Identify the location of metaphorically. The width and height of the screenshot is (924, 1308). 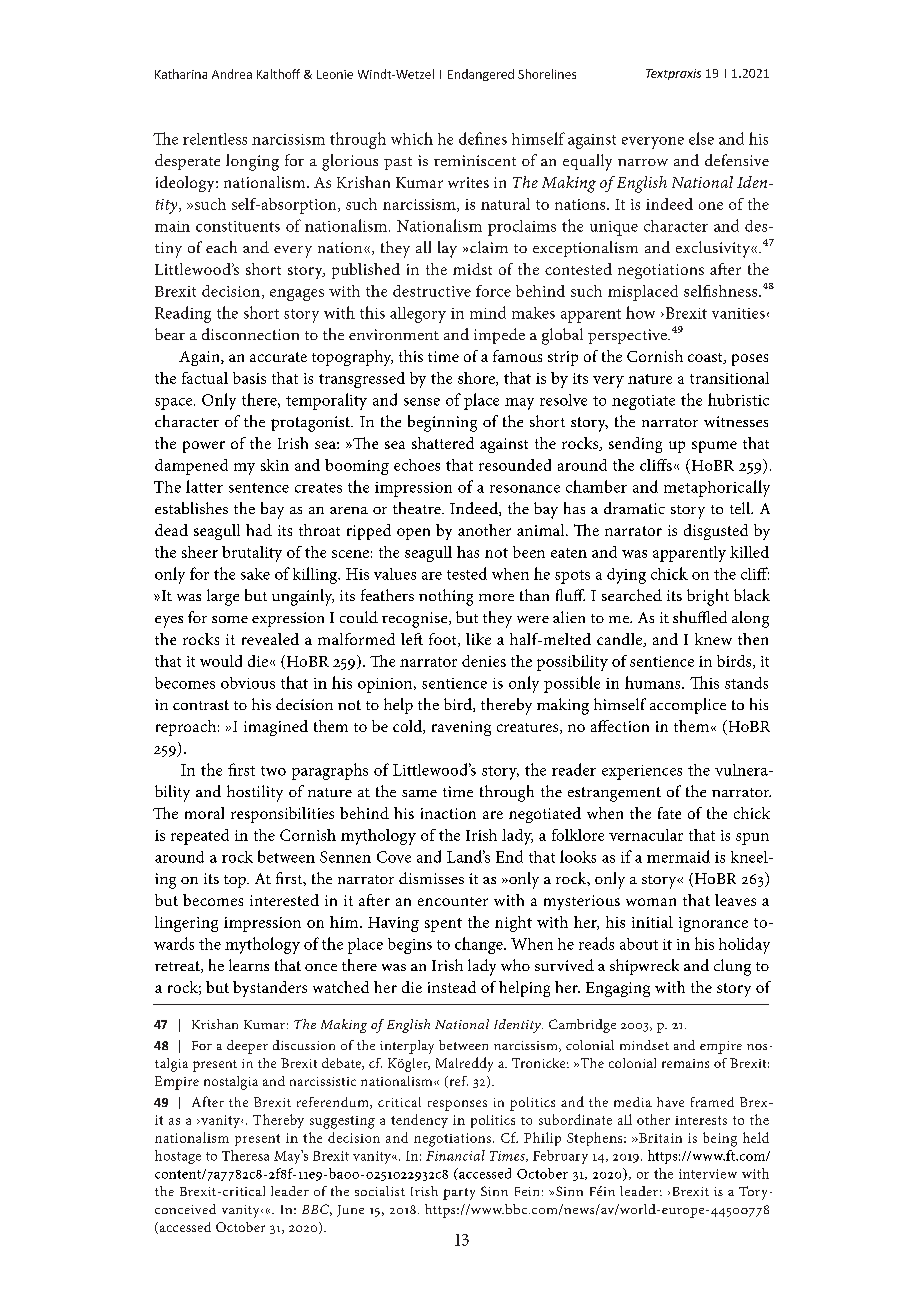
(717, 488).
